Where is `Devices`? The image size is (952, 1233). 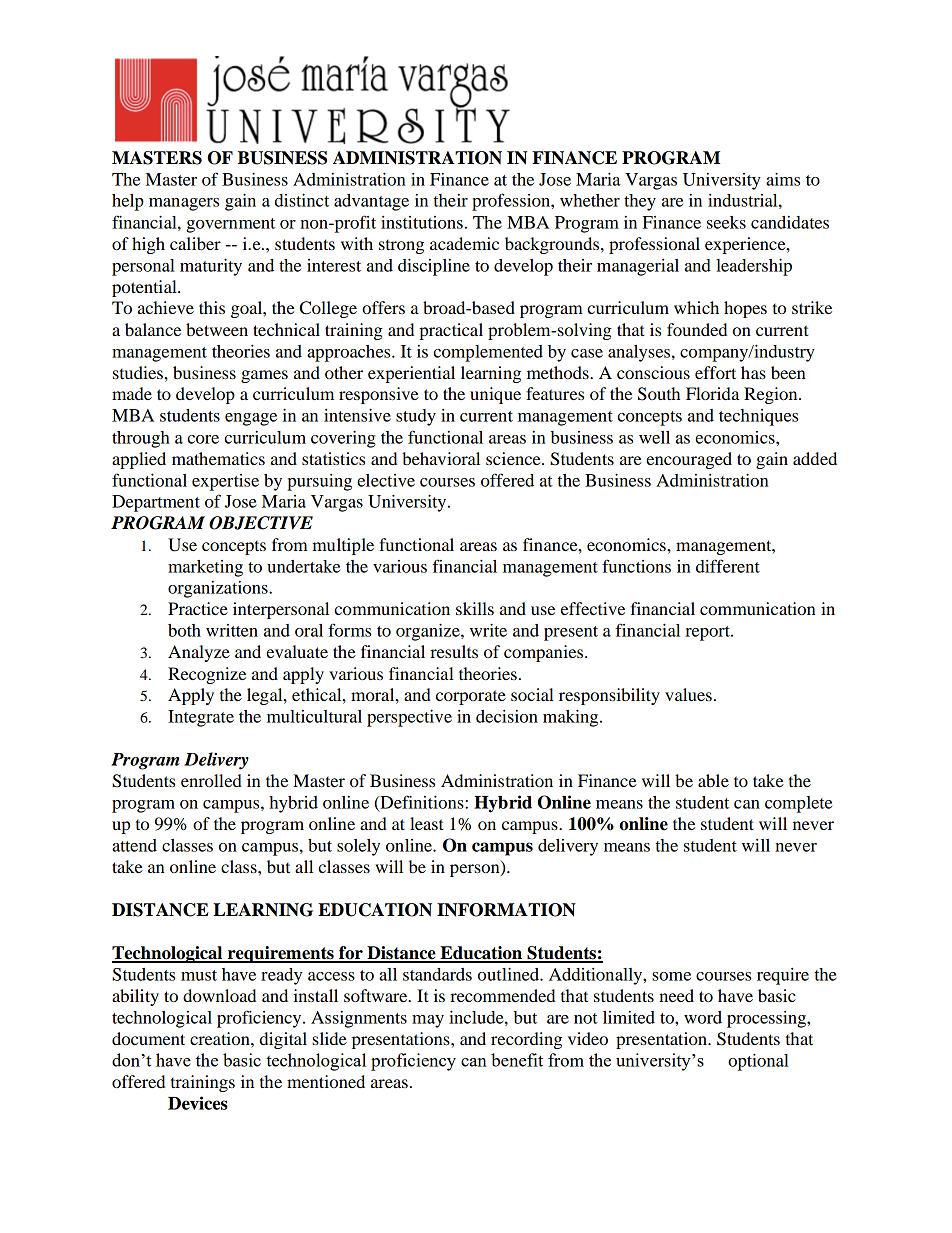
Devices is located at coordinates (198, 1103).
